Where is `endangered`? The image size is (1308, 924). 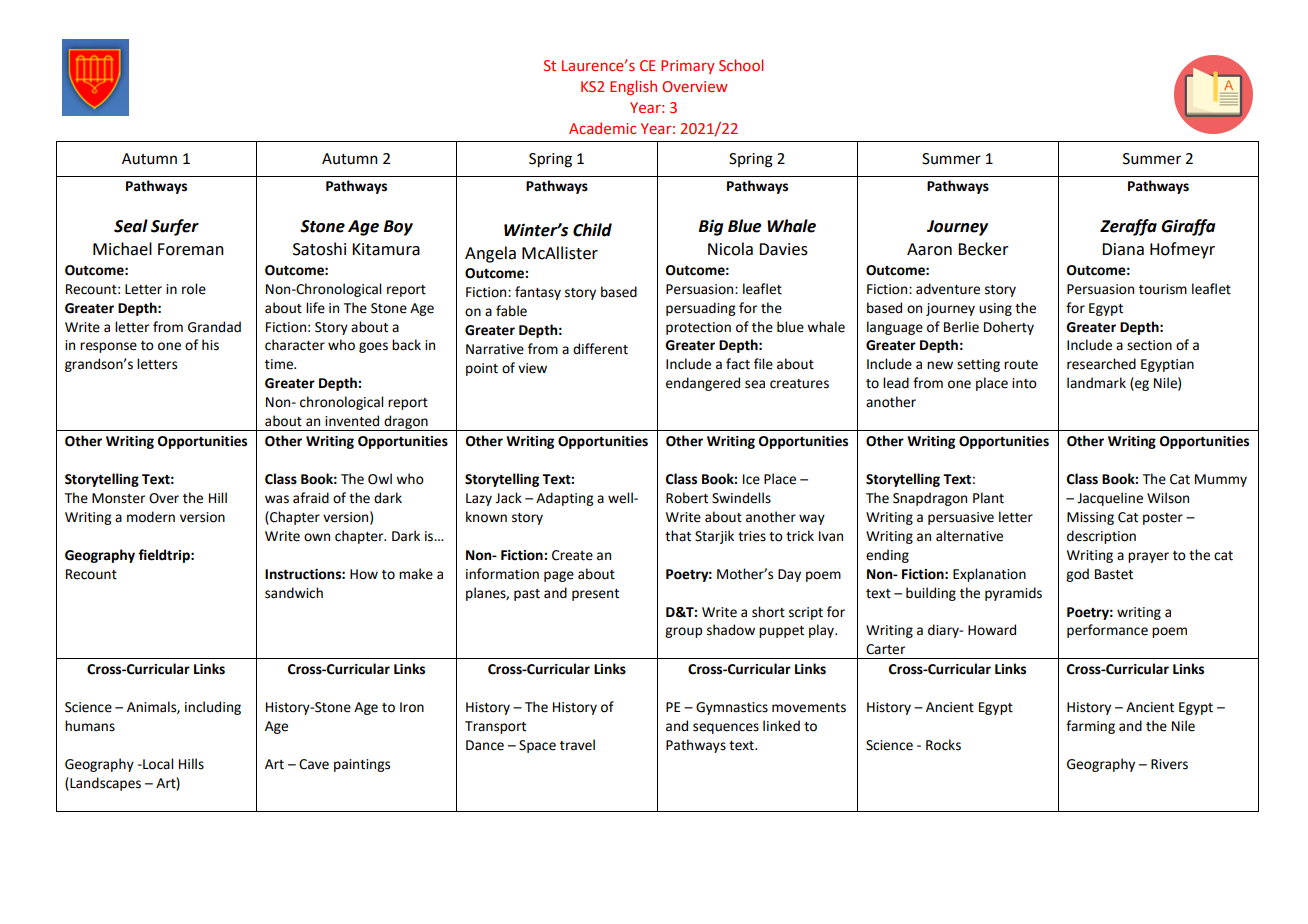
endangered is located at coordinates (703, 384).
